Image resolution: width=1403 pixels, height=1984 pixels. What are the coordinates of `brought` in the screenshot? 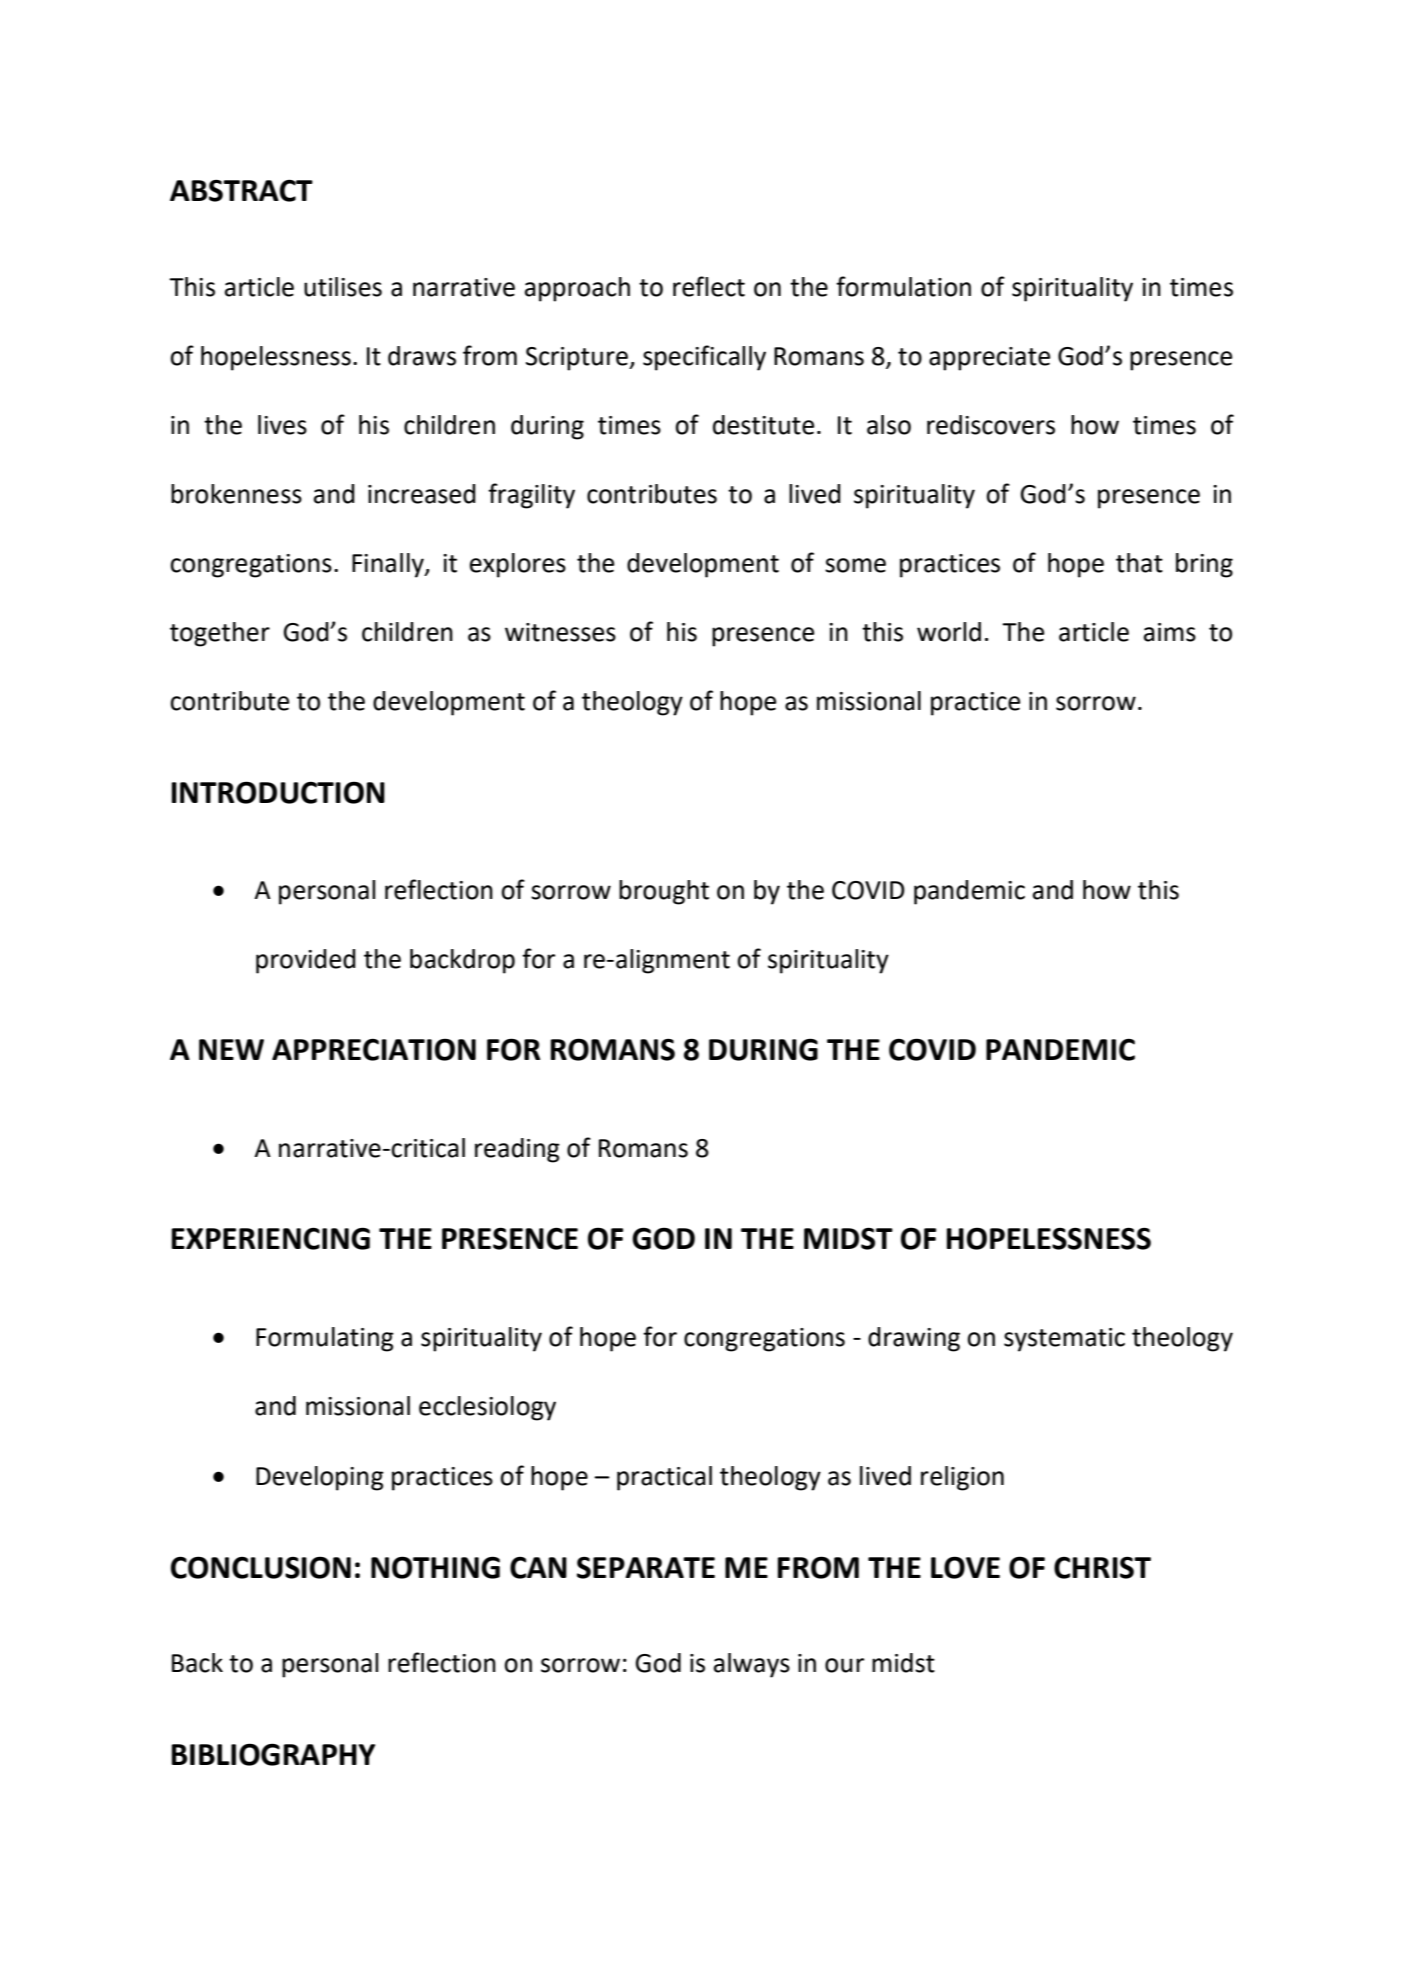 It's located at (664, 892).
